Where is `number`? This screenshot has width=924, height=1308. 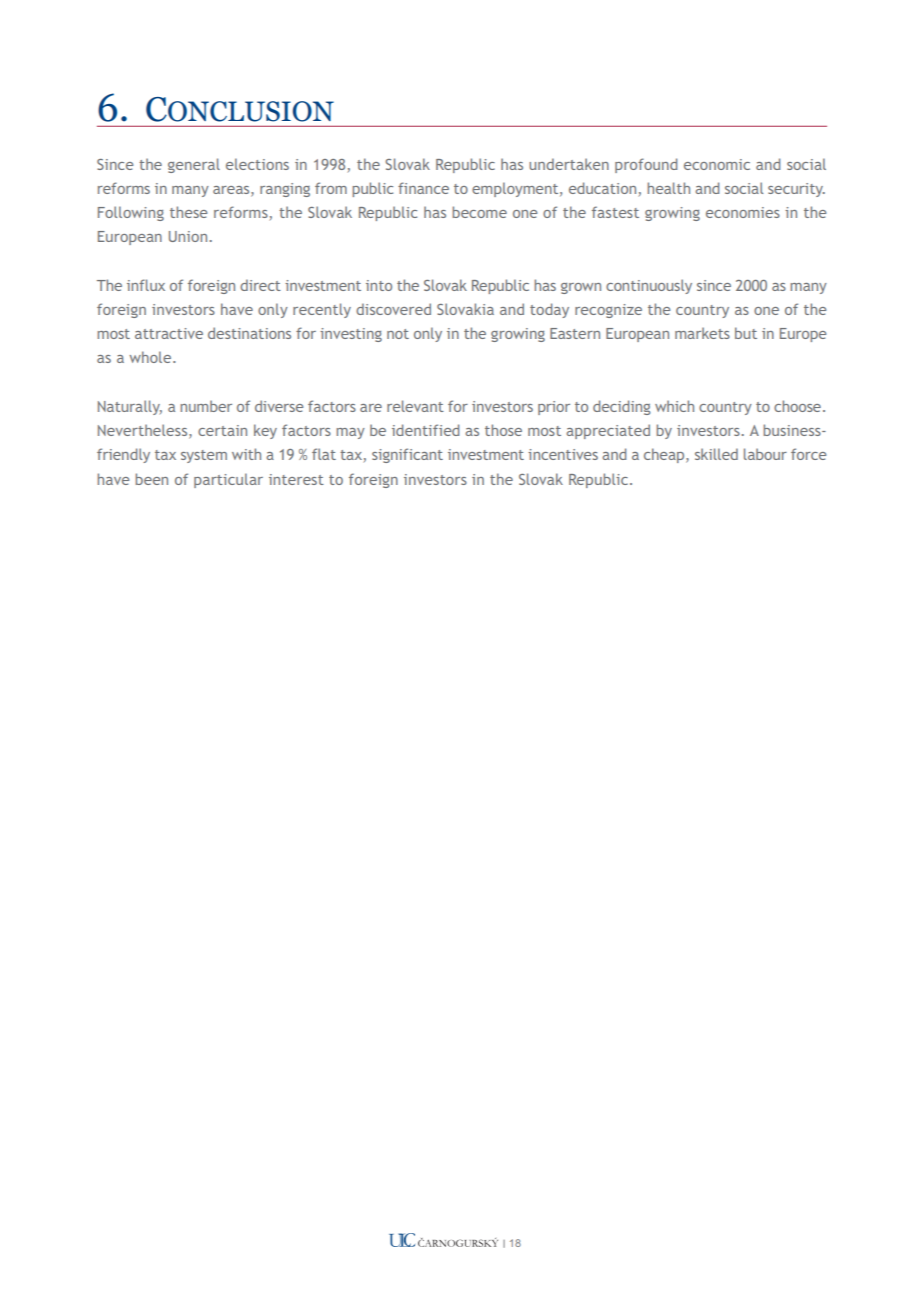 number is located at coordinates (206, 406).
